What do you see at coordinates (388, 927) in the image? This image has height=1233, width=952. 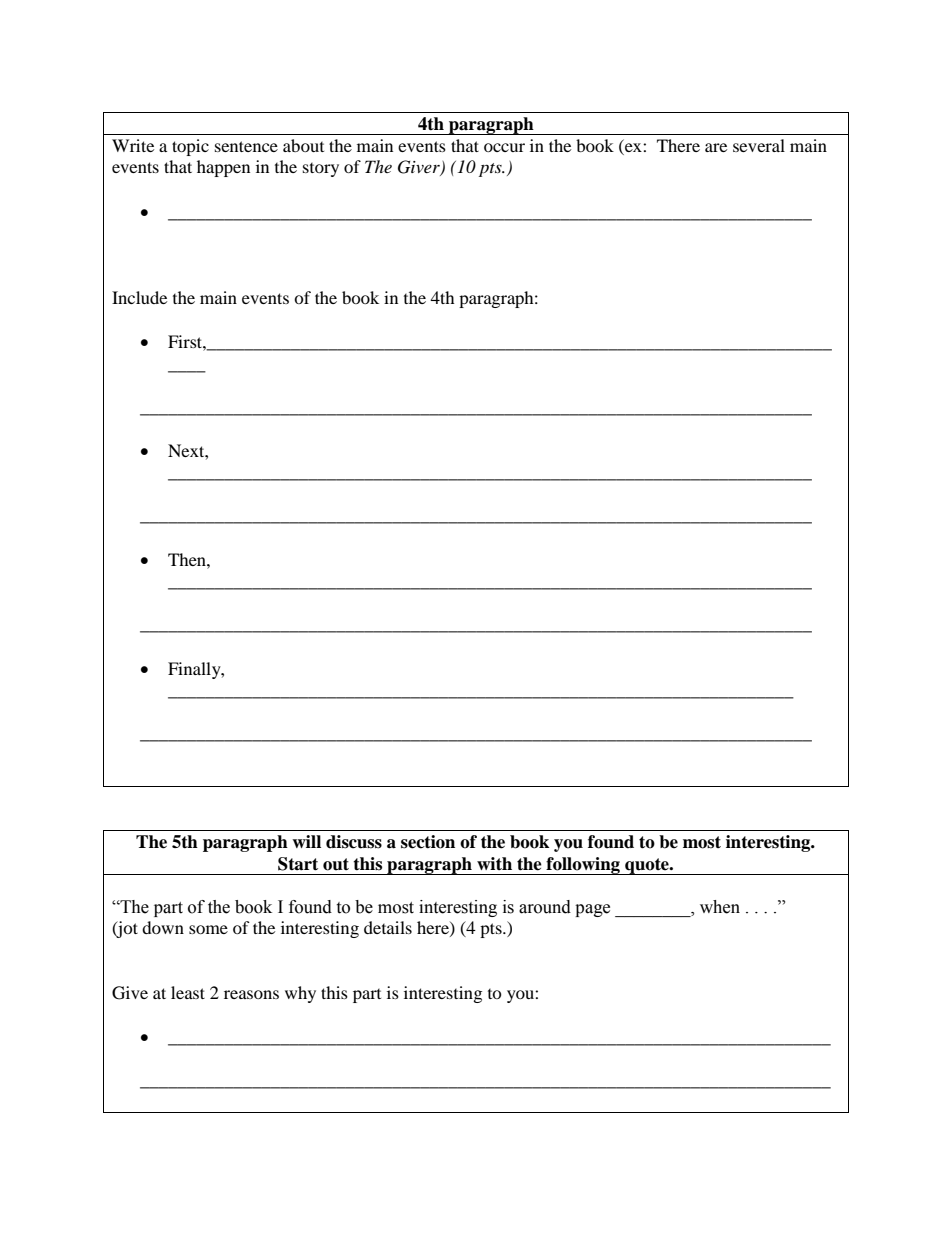 I see `details` at bounding box center [388, 927].
